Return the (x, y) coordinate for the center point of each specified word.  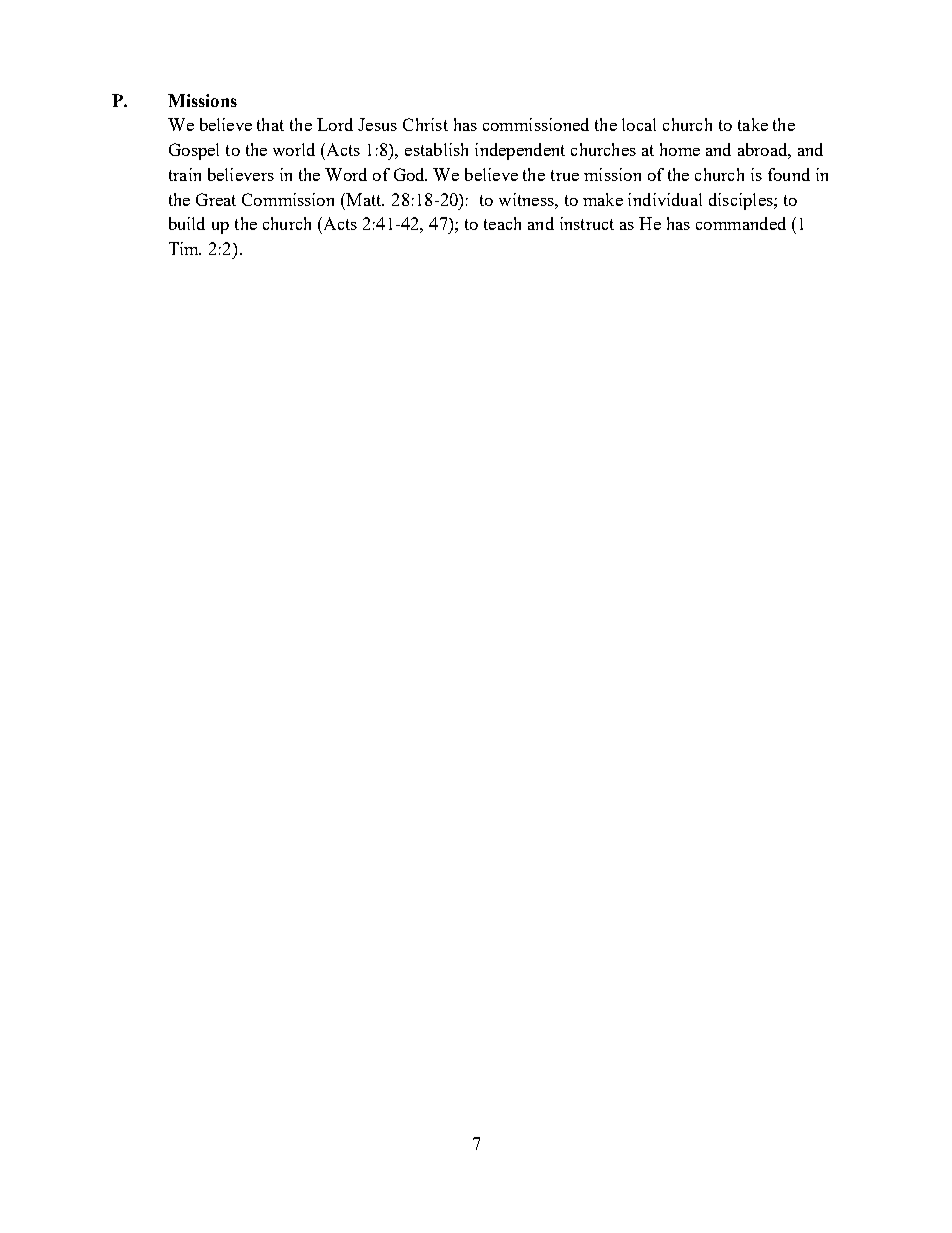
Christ (425, 124)
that (270, 124)
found (789, 174)
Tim (185, 248)
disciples (742, 201)
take (753, 124)
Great (216, 199)
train (185, 174)
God (410, 174)
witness (527, 199)
